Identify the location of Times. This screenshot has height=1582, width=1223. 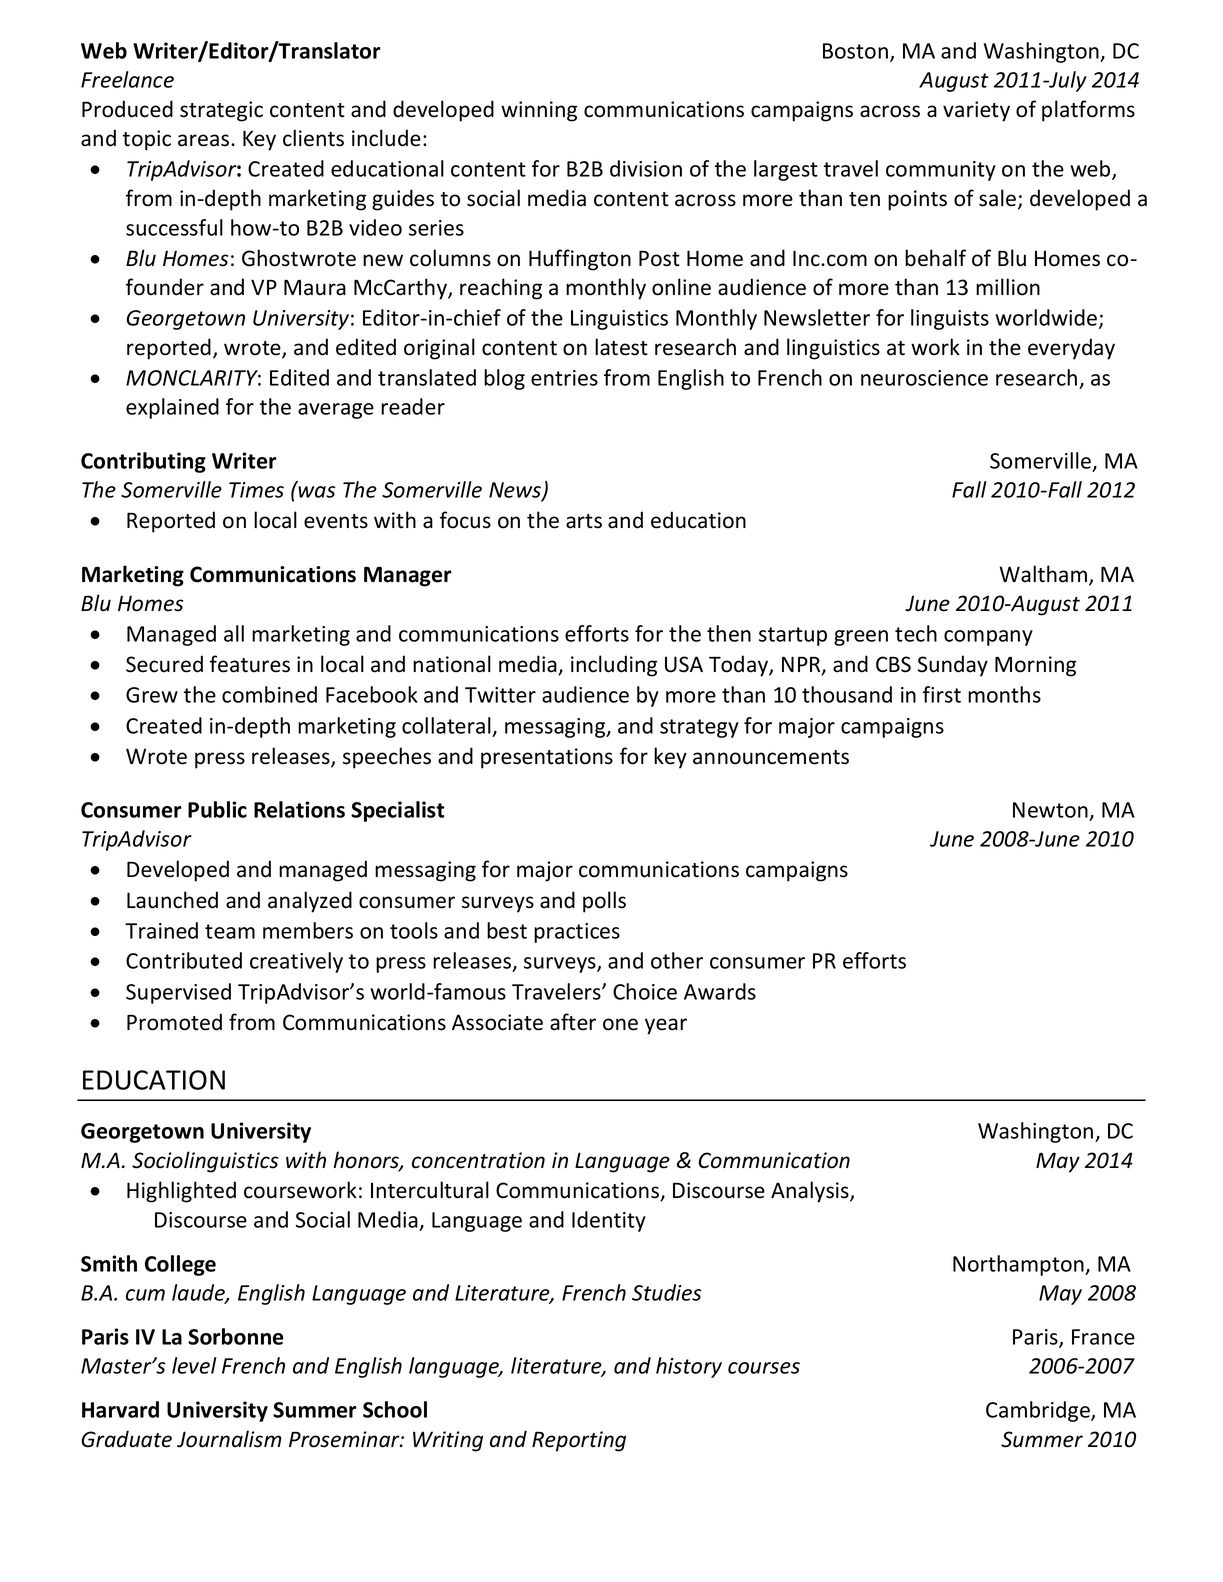
(256, 490).
